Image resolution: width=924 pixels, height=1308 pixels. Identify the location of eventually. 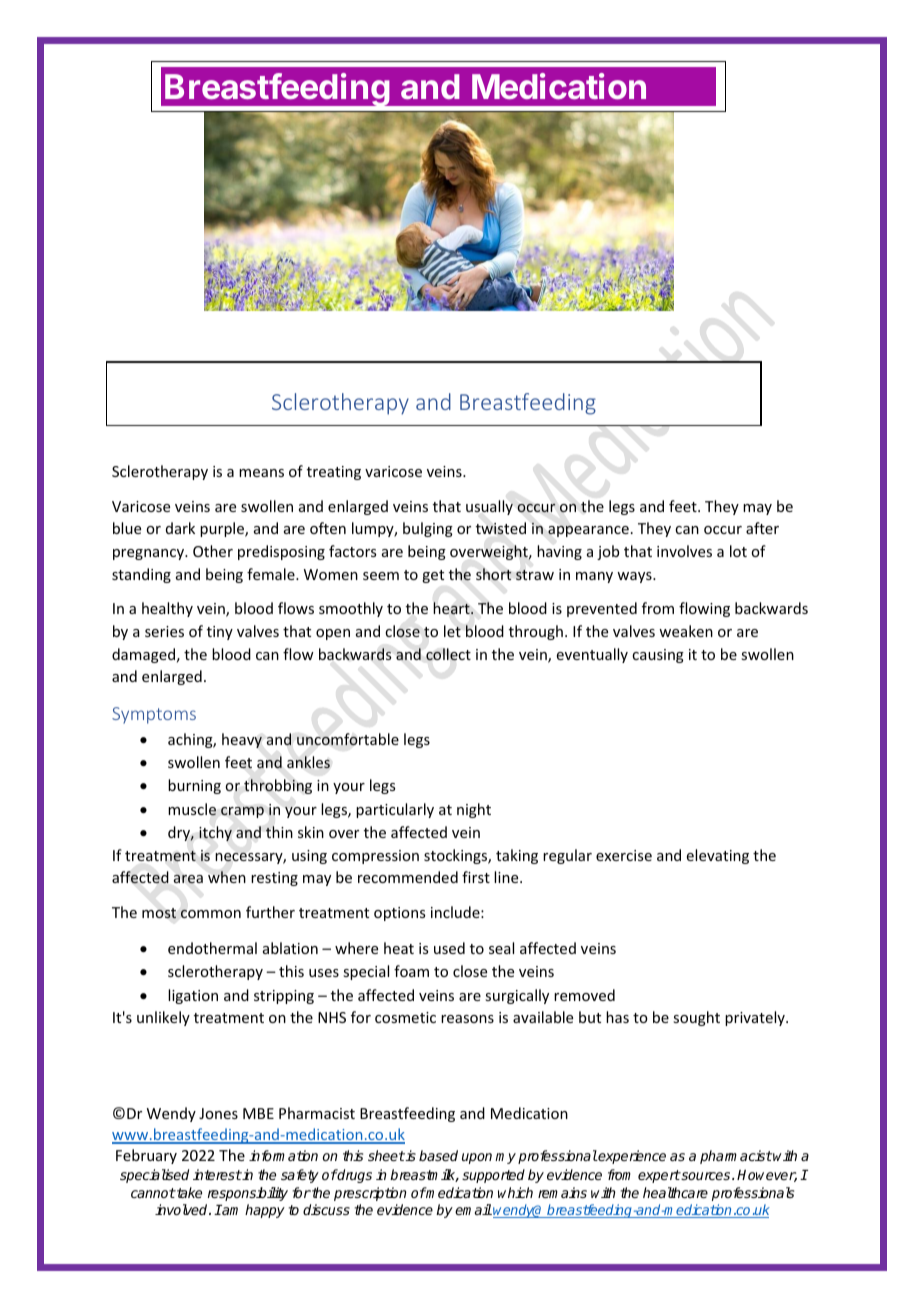
(592, 655).
